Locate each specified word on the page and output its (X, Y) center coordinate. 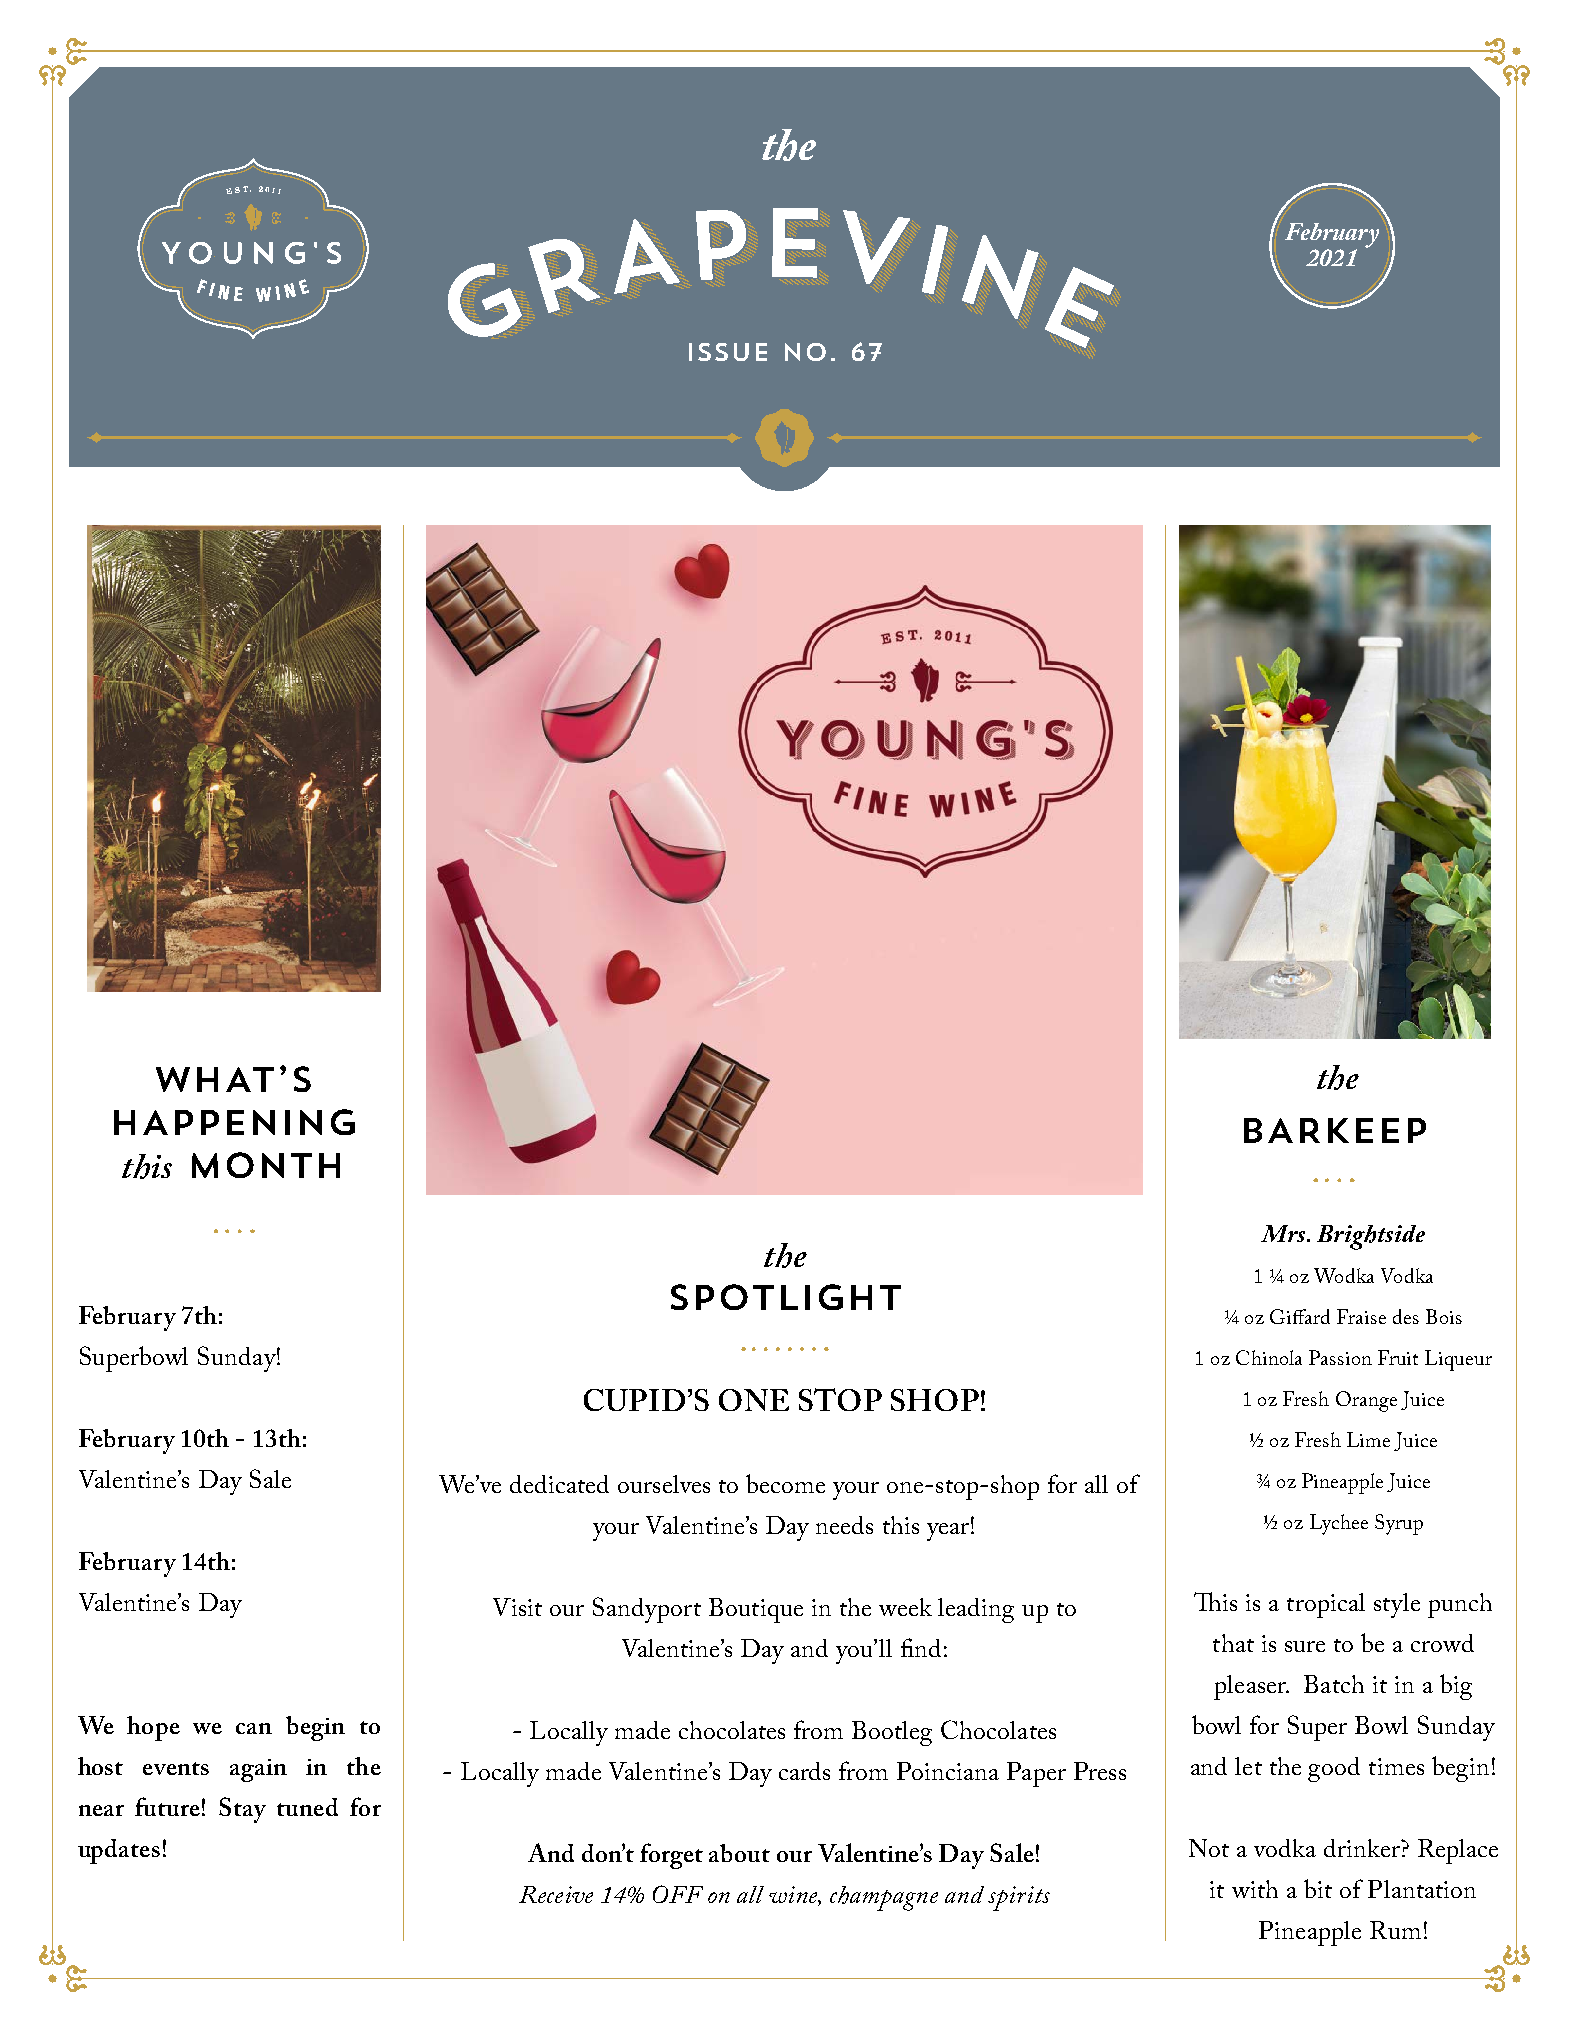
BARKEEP (1335, 1130)
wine (795, 1895)
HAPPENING (234, 1122)
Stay (242, 1810)
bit (1318, 1888)
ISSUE (728, 352)
